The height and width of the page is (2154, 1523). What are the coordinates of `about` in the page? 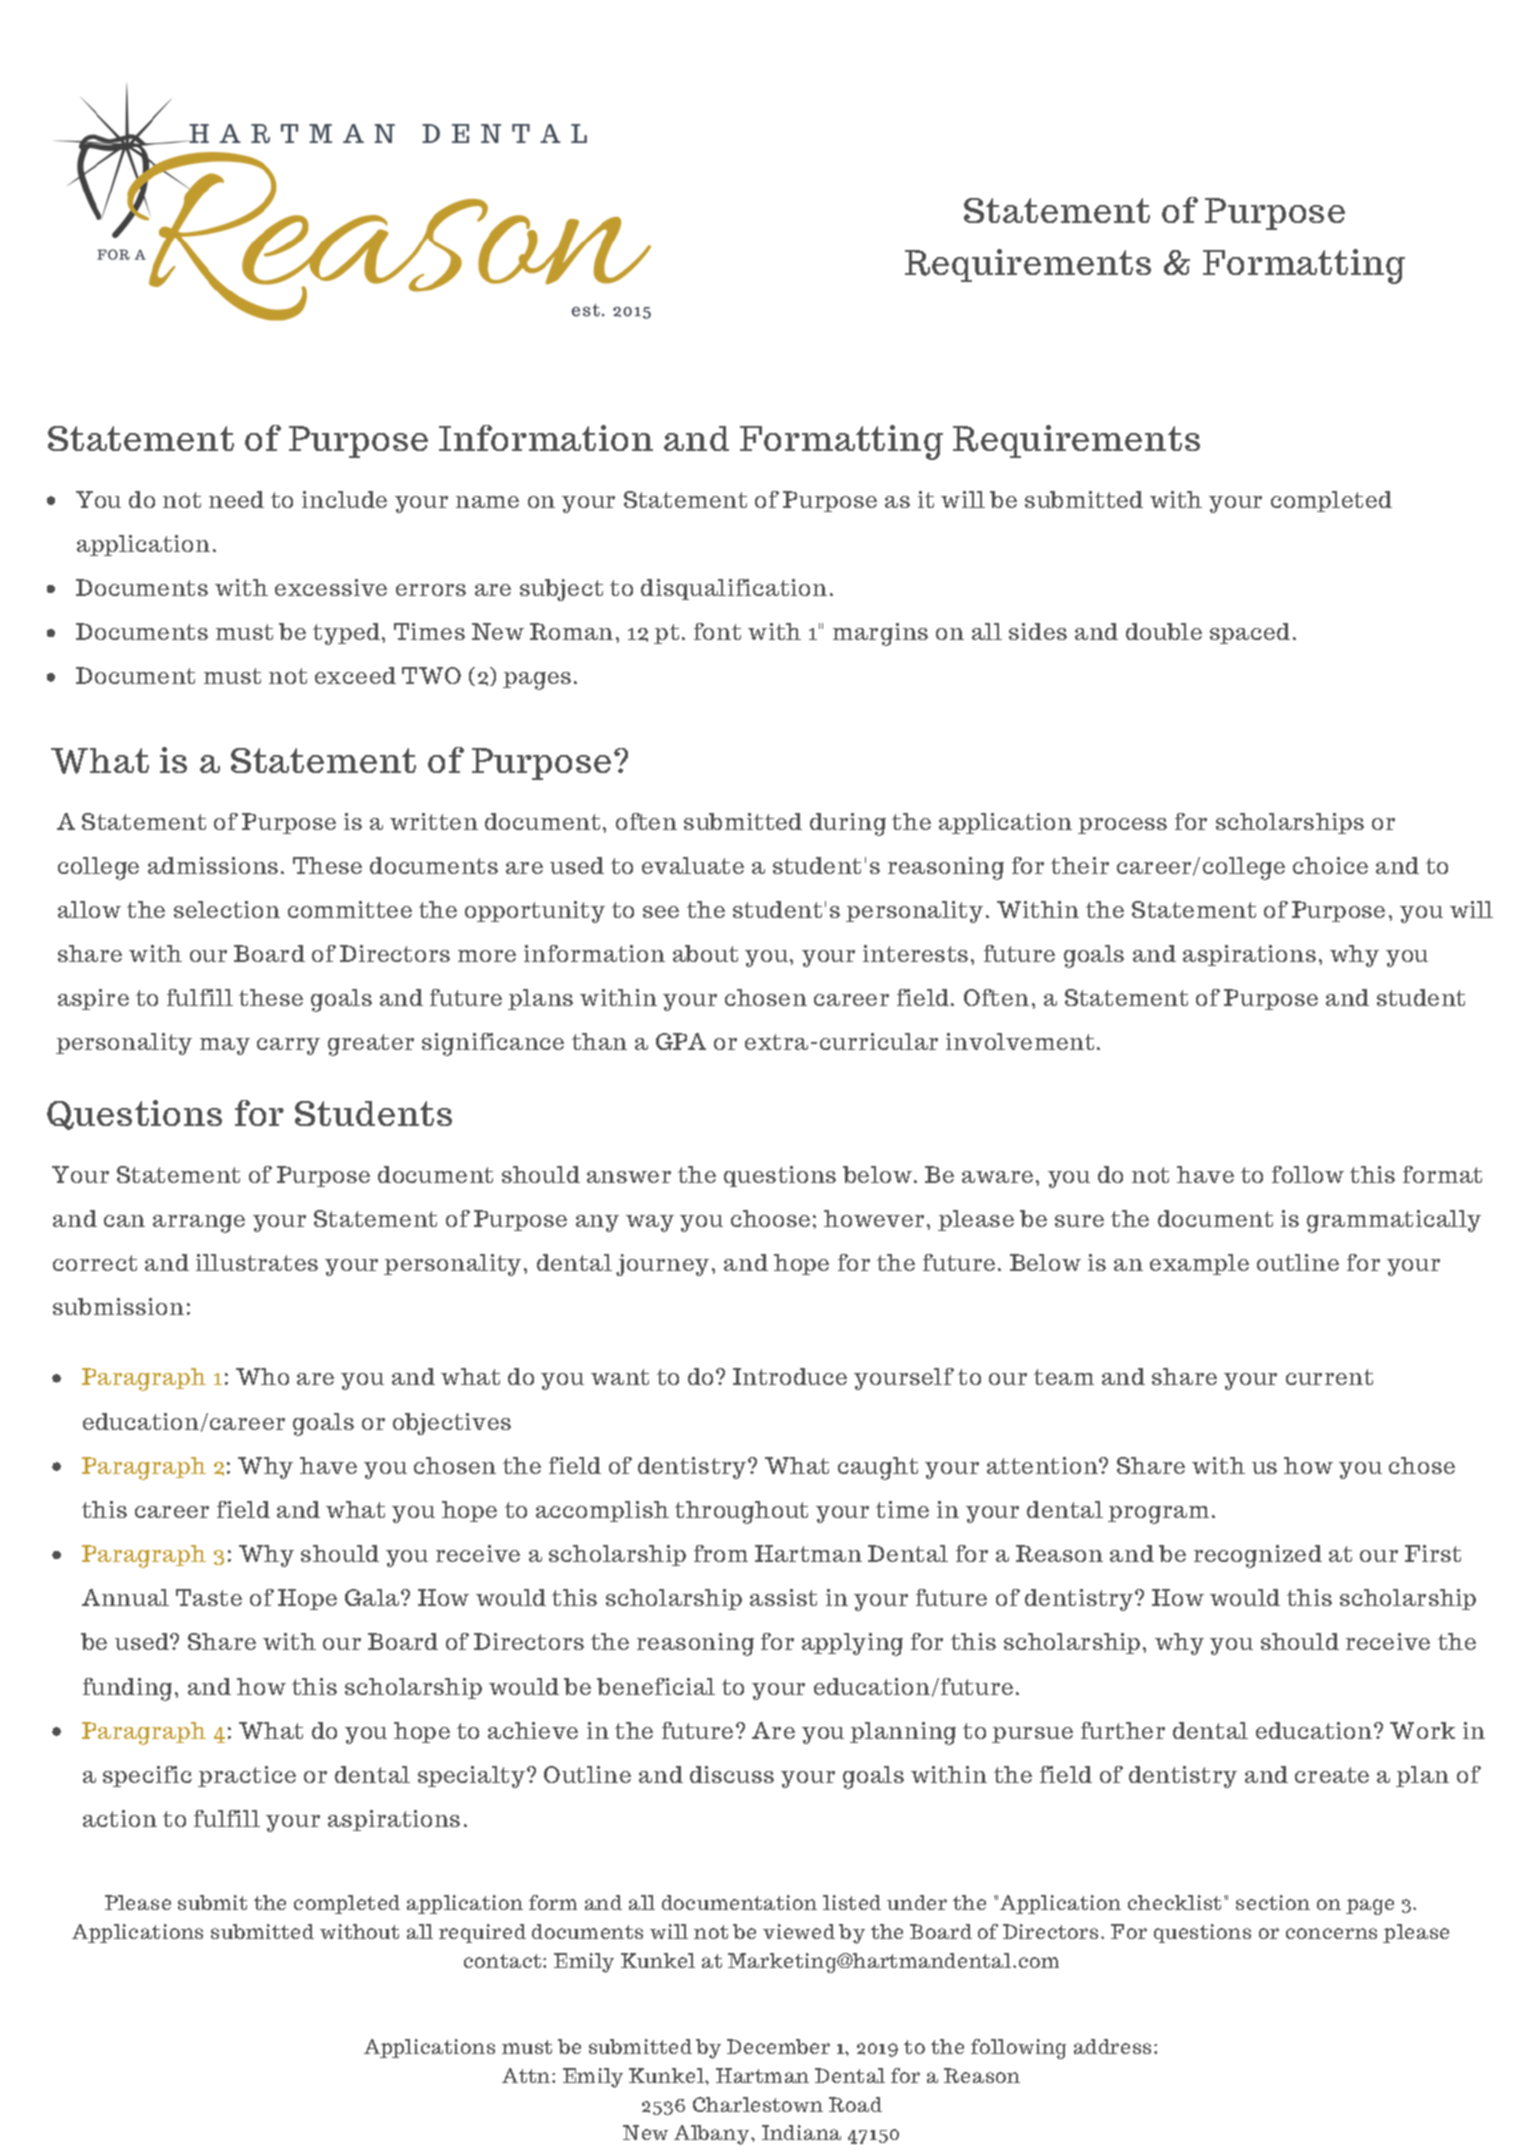 It's located at (705, 953).
